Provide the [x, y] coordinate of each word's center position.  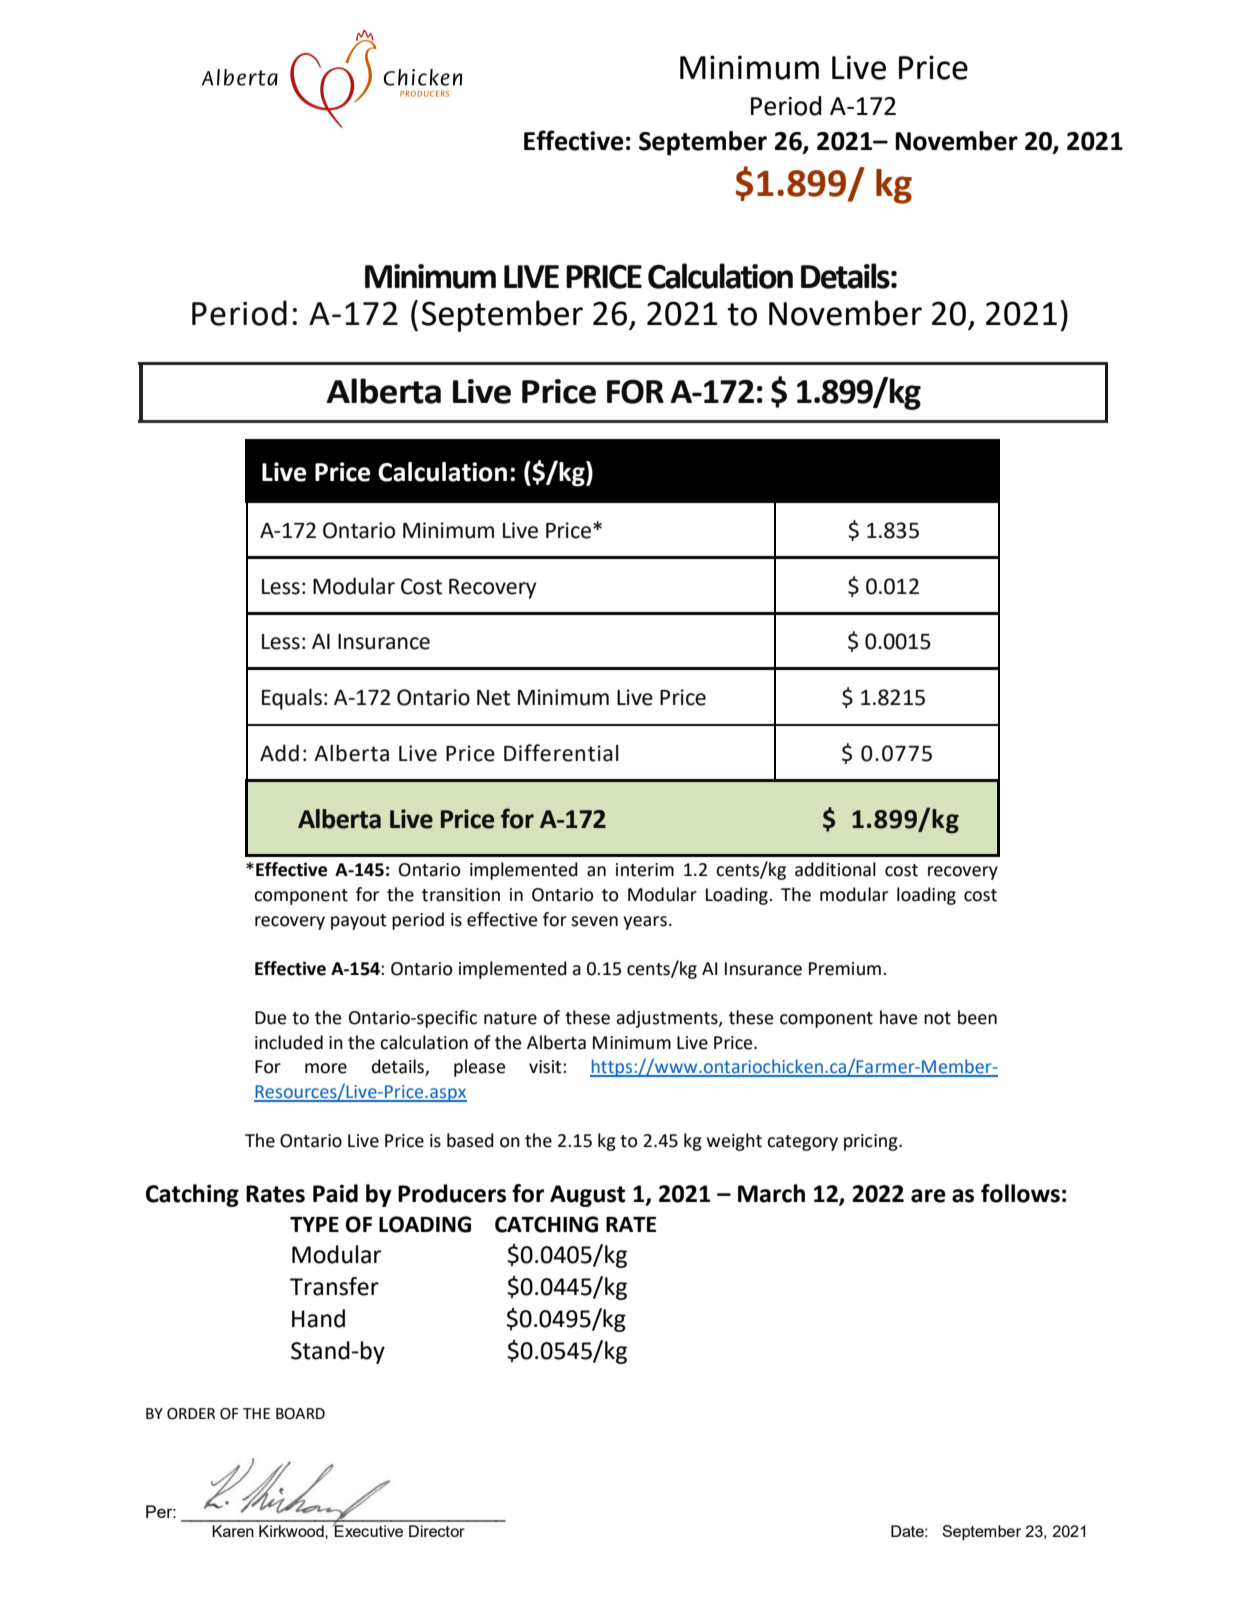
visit [546, 1067]
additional [835, 869]
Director [437, 1531]
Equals [292, 699]
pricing [872, 1142]
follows [1020, 1193]
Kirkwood [292, 1531]
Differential [561, 753]
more [326, 1068]
